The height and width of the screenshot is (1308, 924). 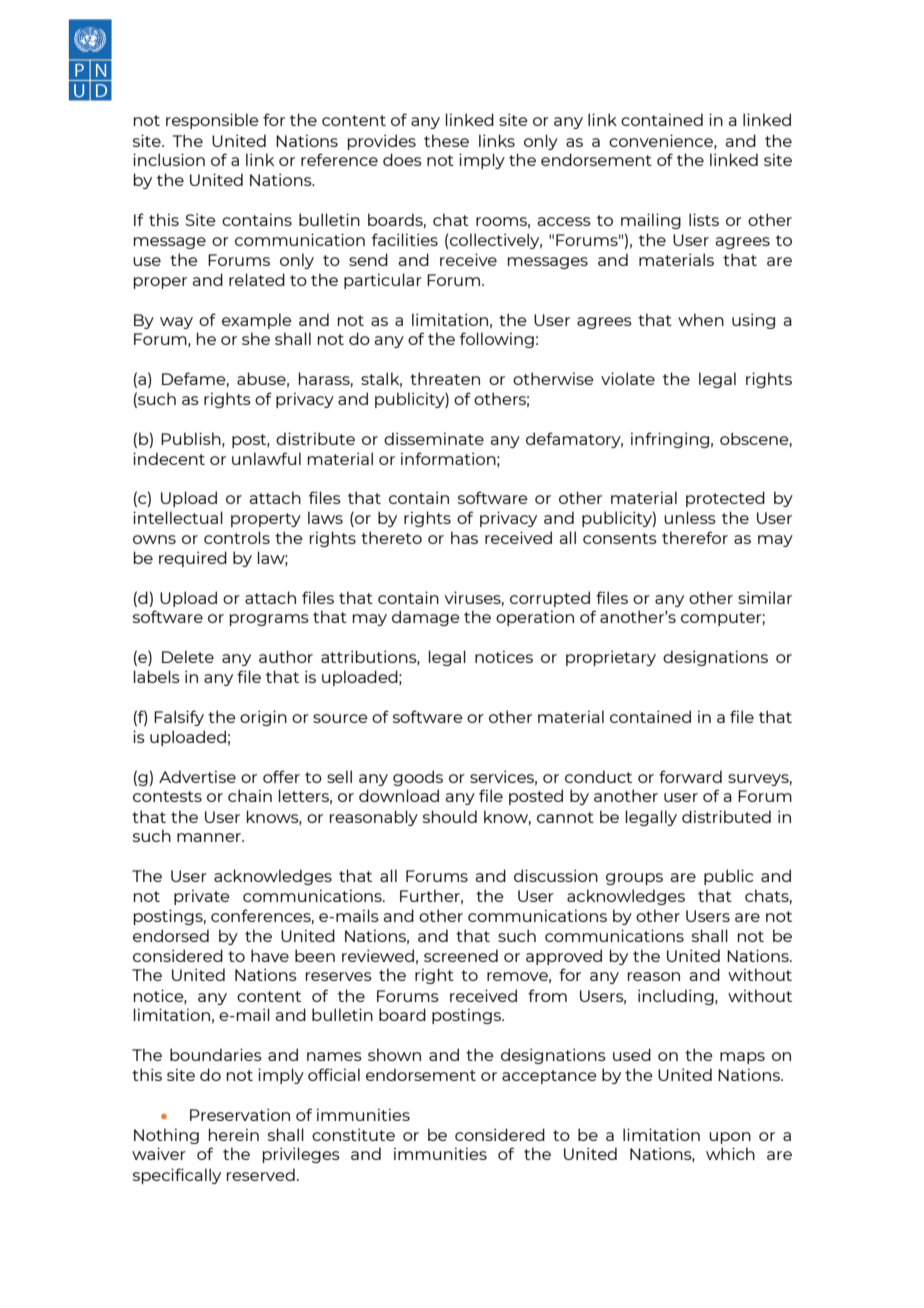 I want to click on herein, so click(x=234, y=1134).
